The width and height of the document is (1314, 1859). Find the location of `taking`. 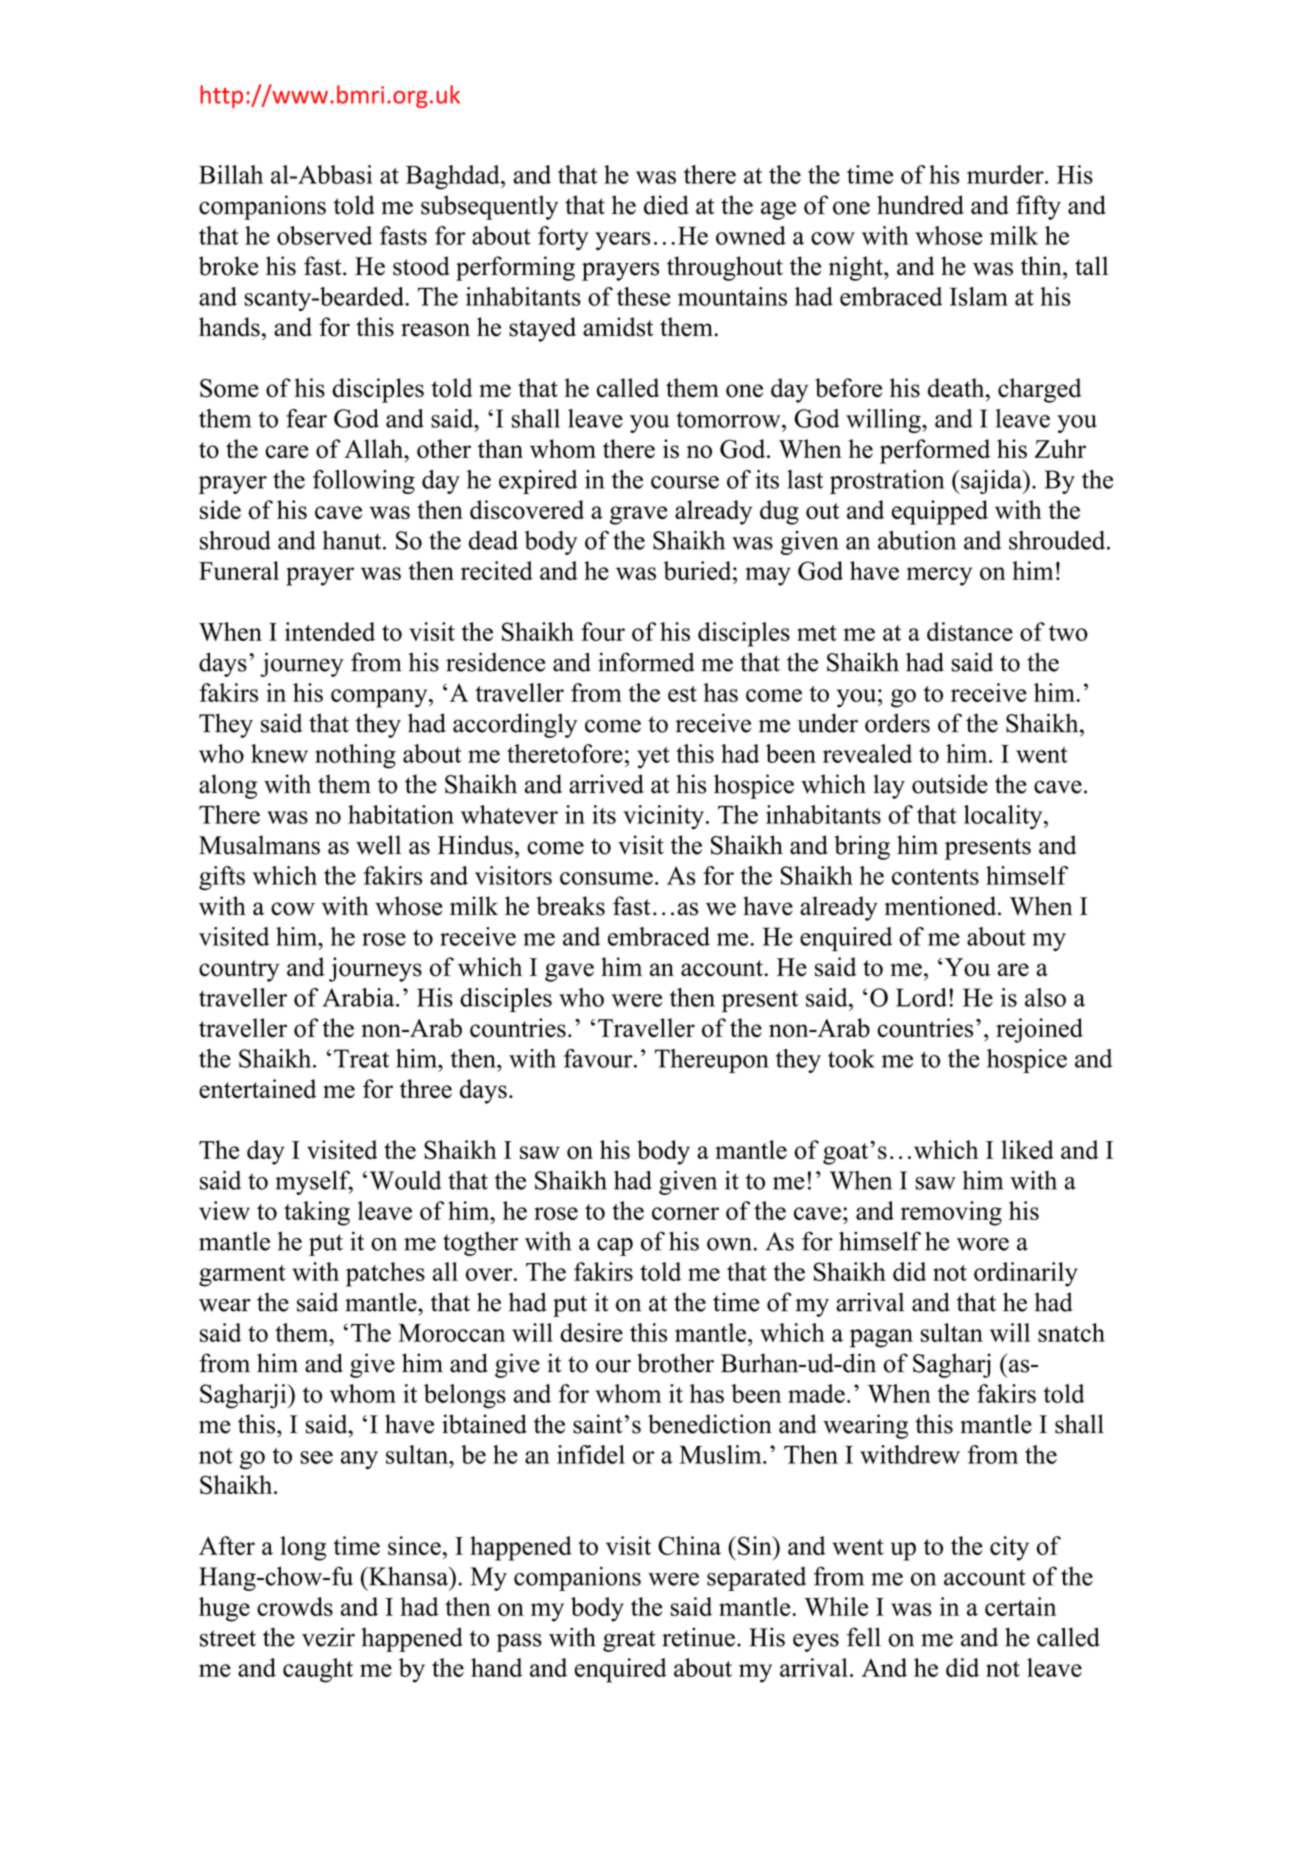

taking is located at coordinates (317, 1213).
